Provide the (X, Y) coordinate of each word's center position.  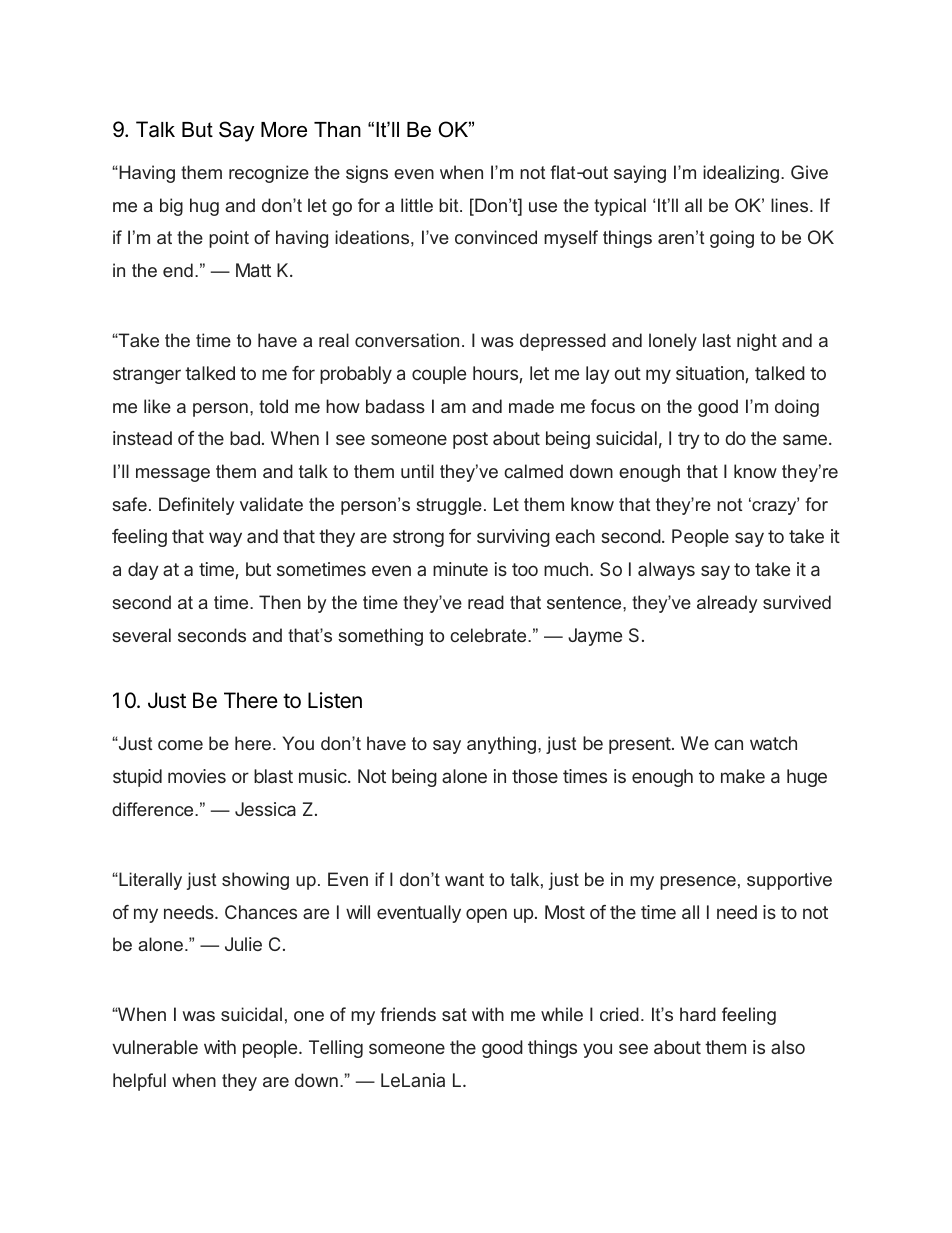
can (728, 744)
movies (197, 776)
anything (501, 745)
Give (809, 172)
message (173, 475)
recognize (269, 174)
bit (450, 205)
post (470, 440)
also (788, 1047)
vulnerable (155, 1047)
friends (408, 1014)
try (689, 440)
